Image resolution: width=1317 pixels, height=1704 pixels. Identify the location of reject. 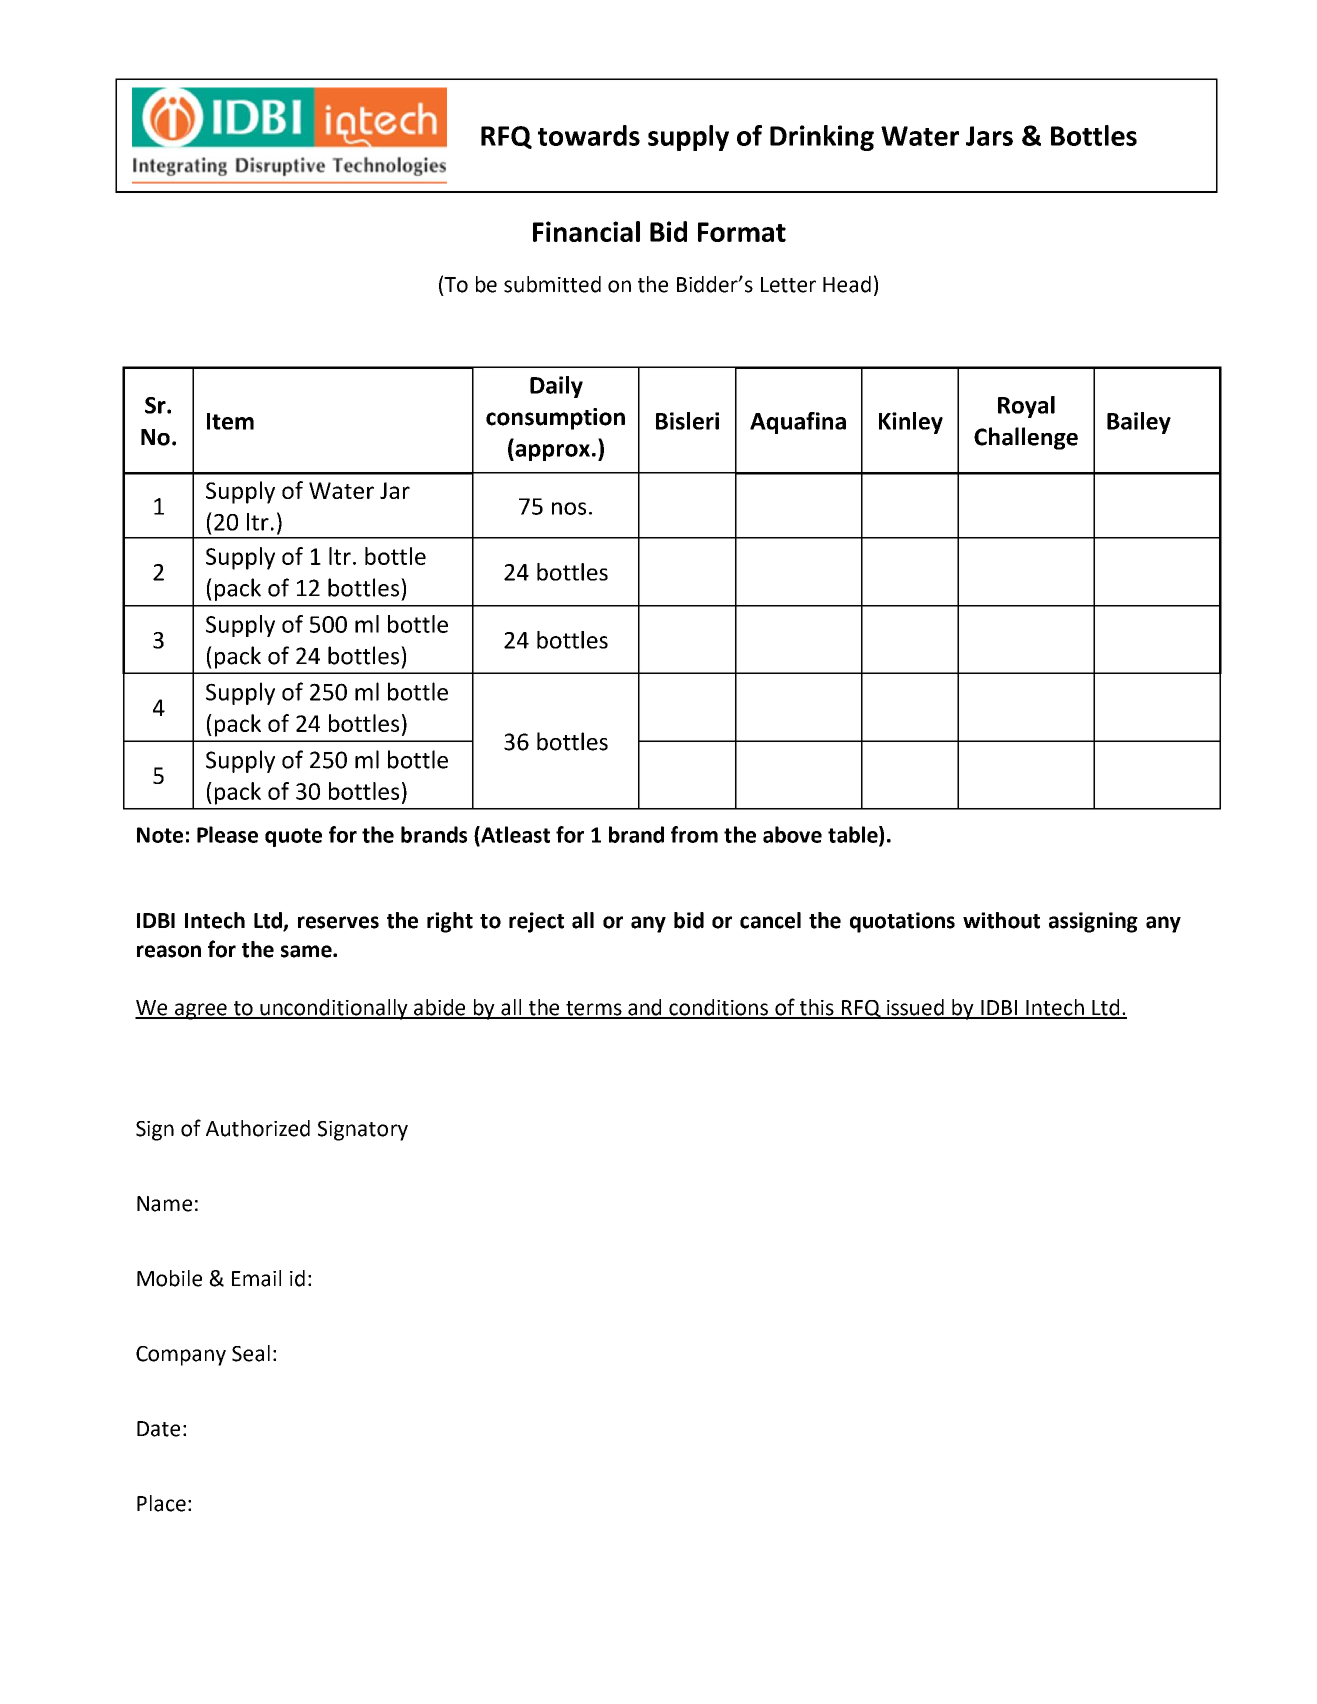
(536, 922).
